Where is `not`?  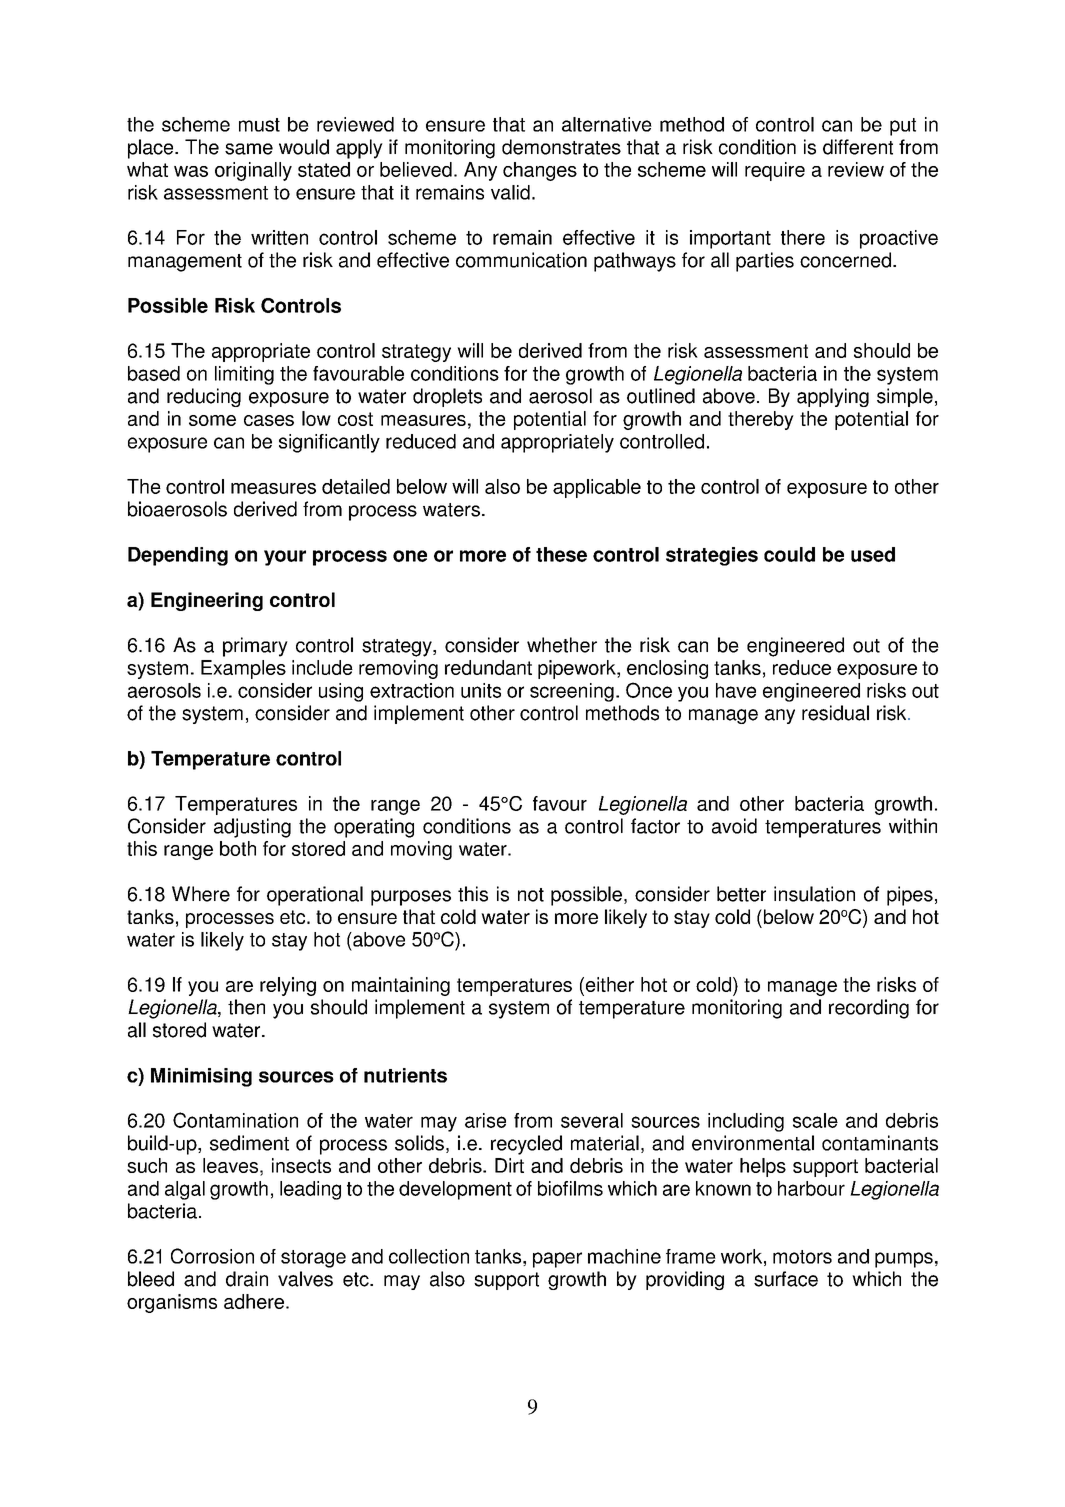
not is located at coordinates (531, 895).
